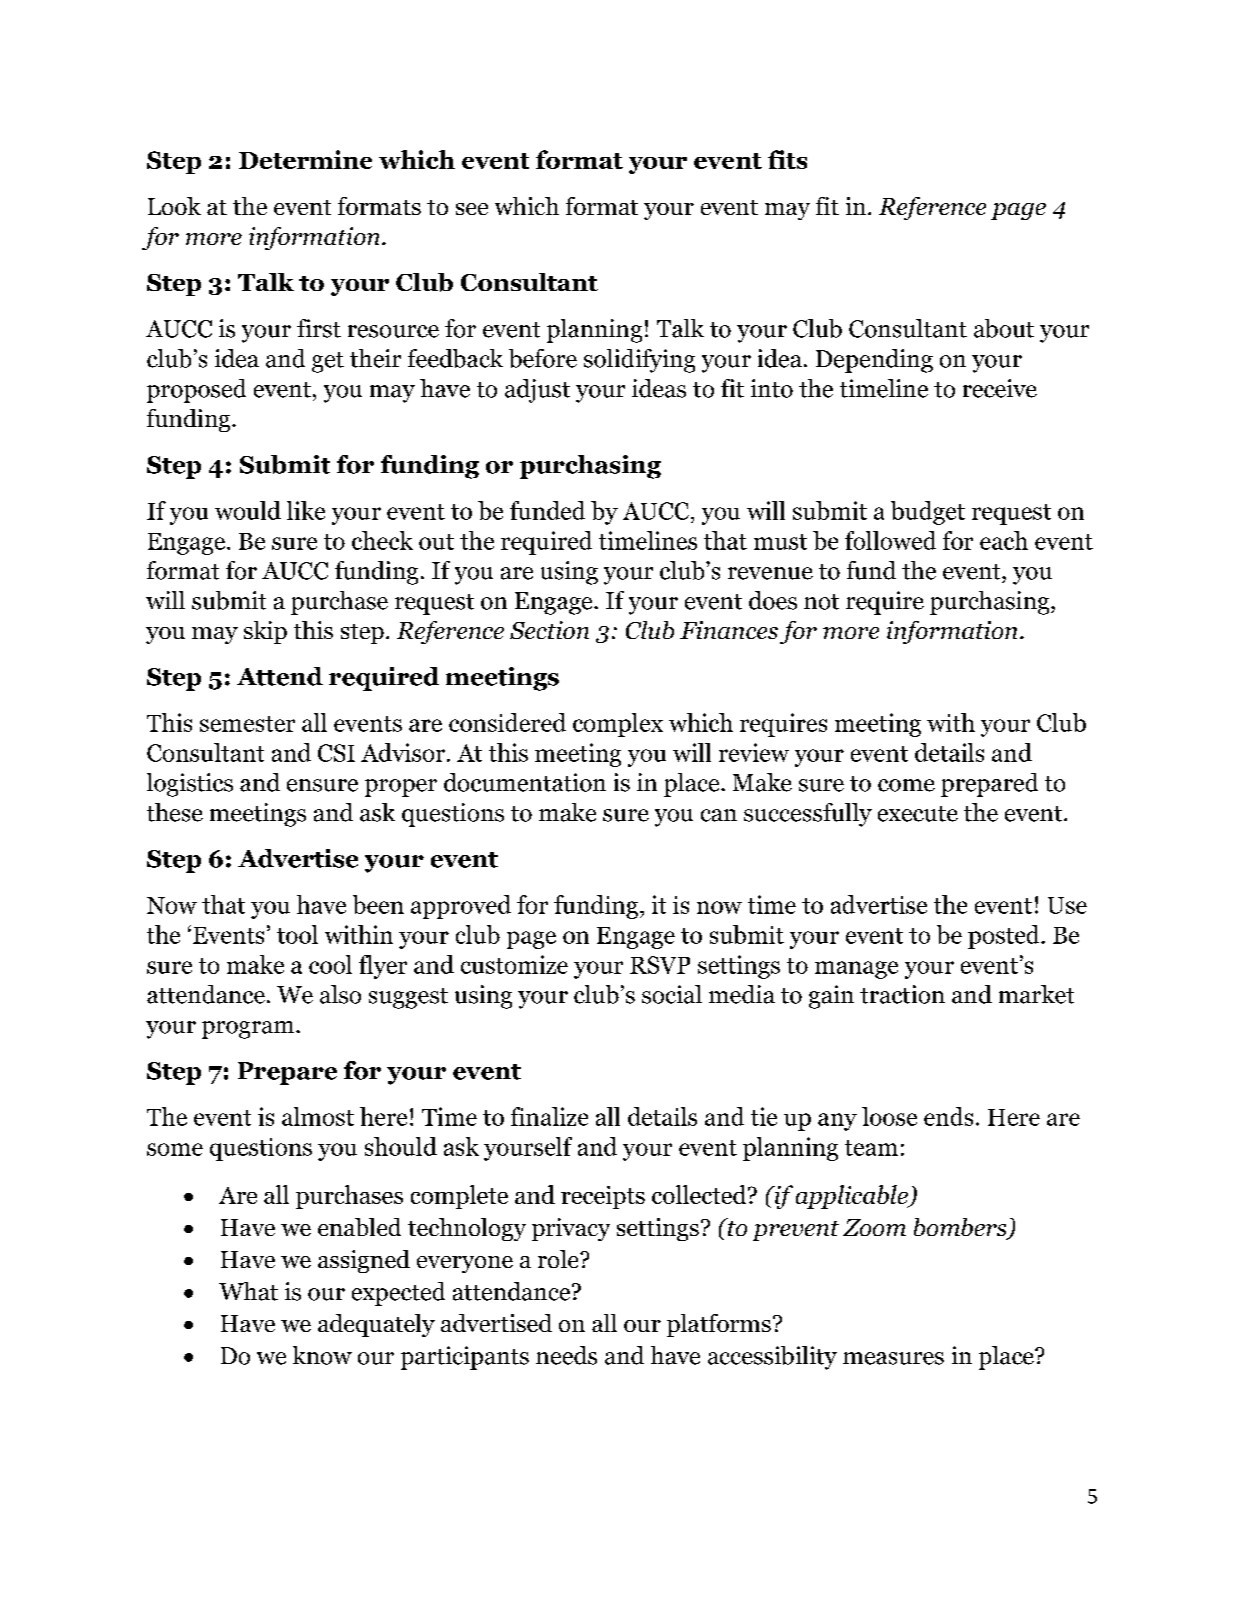 This page has height=1610, width=1244. Describe the element at coordinates (537, 391) in the page. I see `adjust` at that location.
